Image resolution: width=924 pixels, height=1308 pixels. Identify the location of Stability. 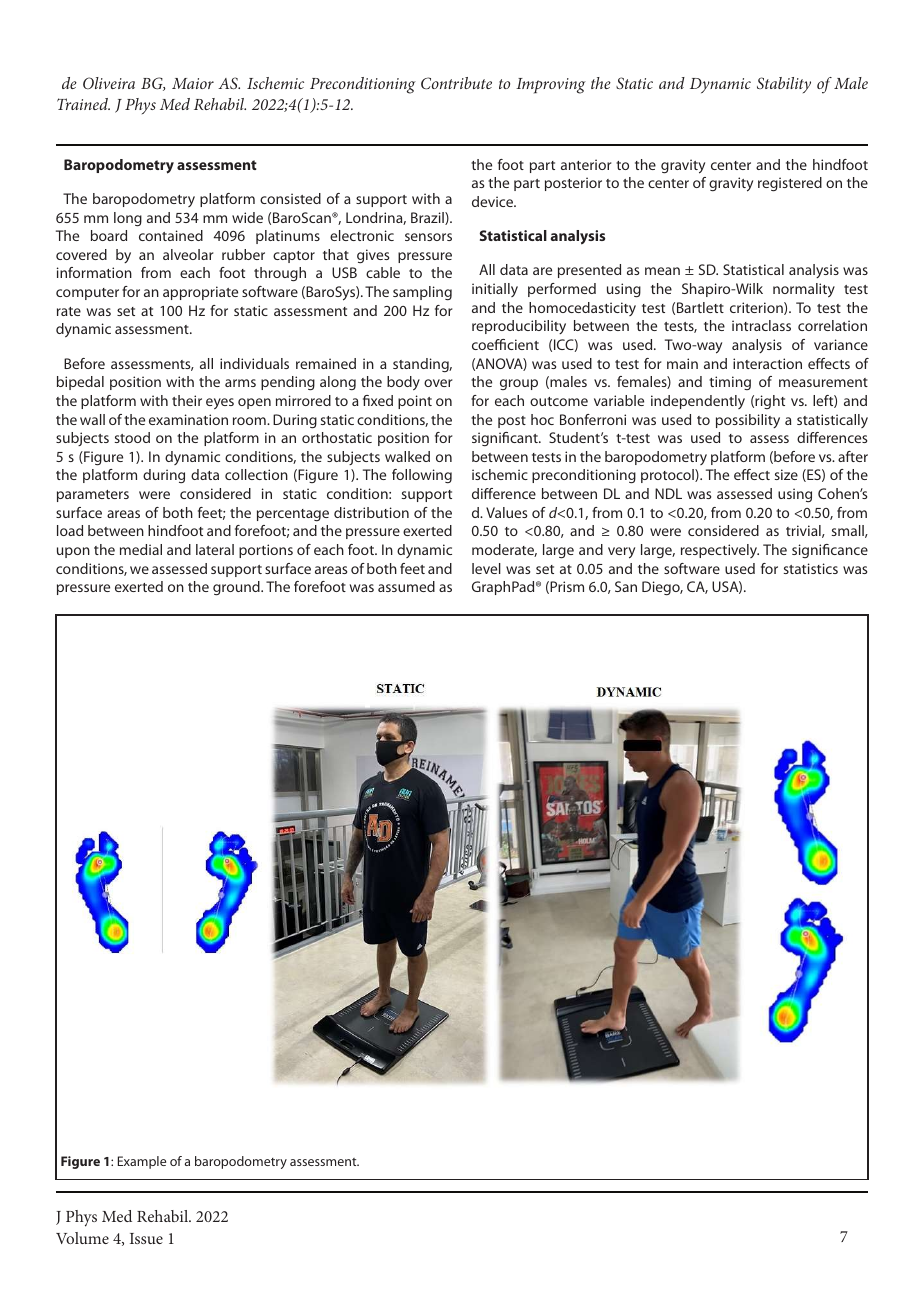
(784, 85).
